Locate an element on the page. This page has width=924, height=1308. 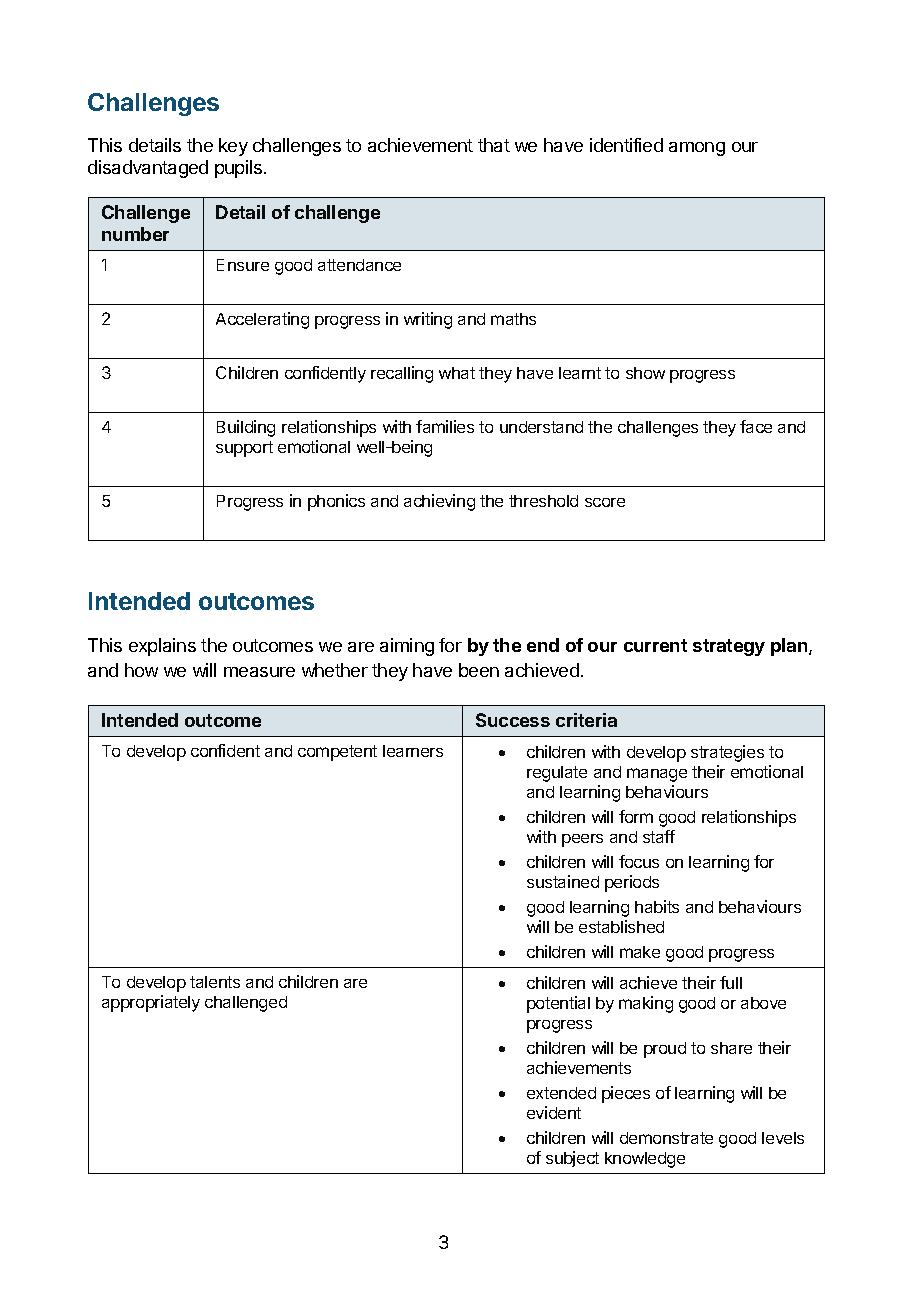
appropriately is located at coordinates (151, 1003).
